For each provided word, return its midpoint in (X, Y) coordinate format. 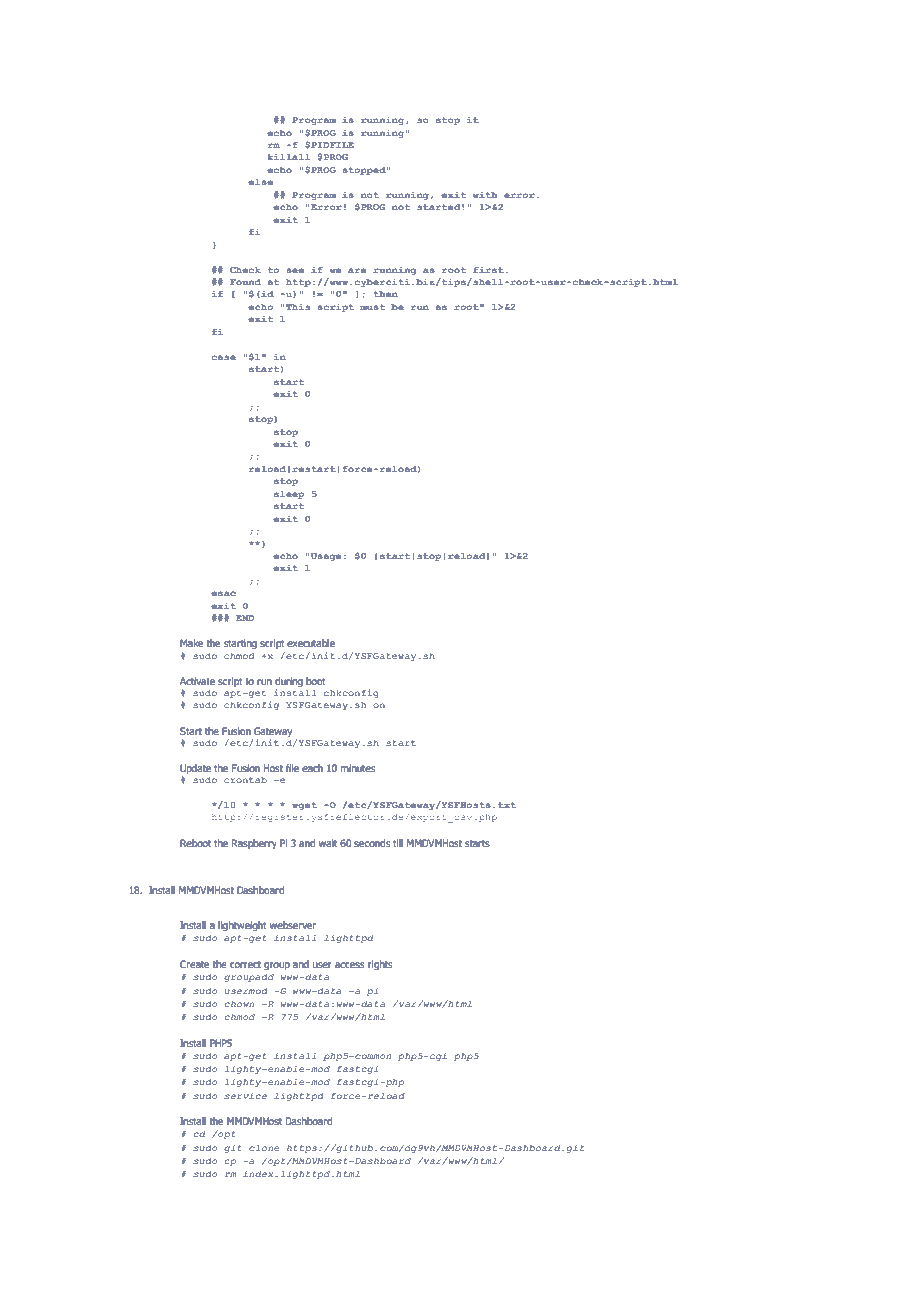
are (357, 270)
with (485, 195)
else (260, 182)
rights (380, 965)
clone (264, 1148)
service (245, 1096)
